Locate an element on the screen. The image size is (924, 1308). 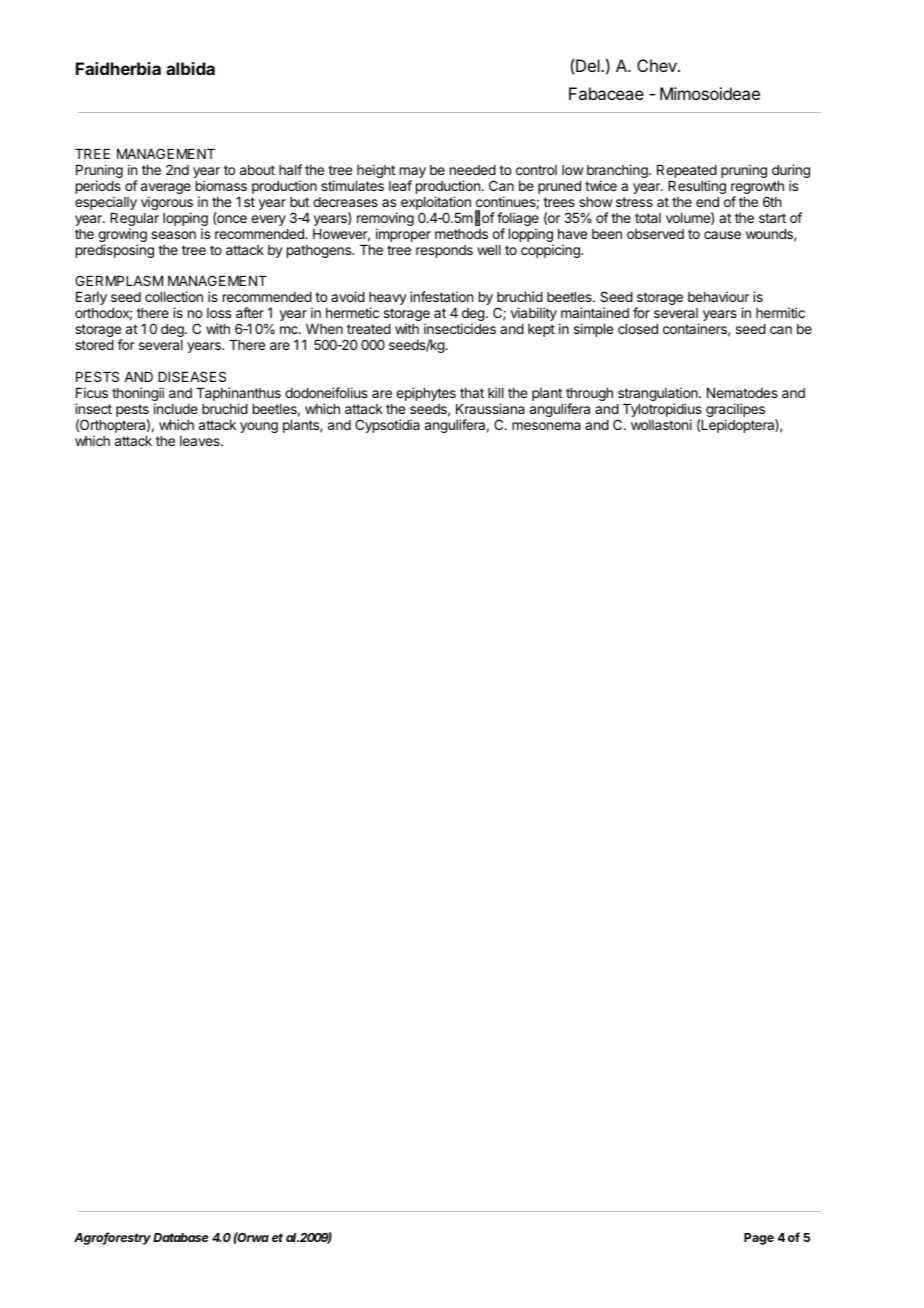
Chev is located at coordinates (658, 65).
